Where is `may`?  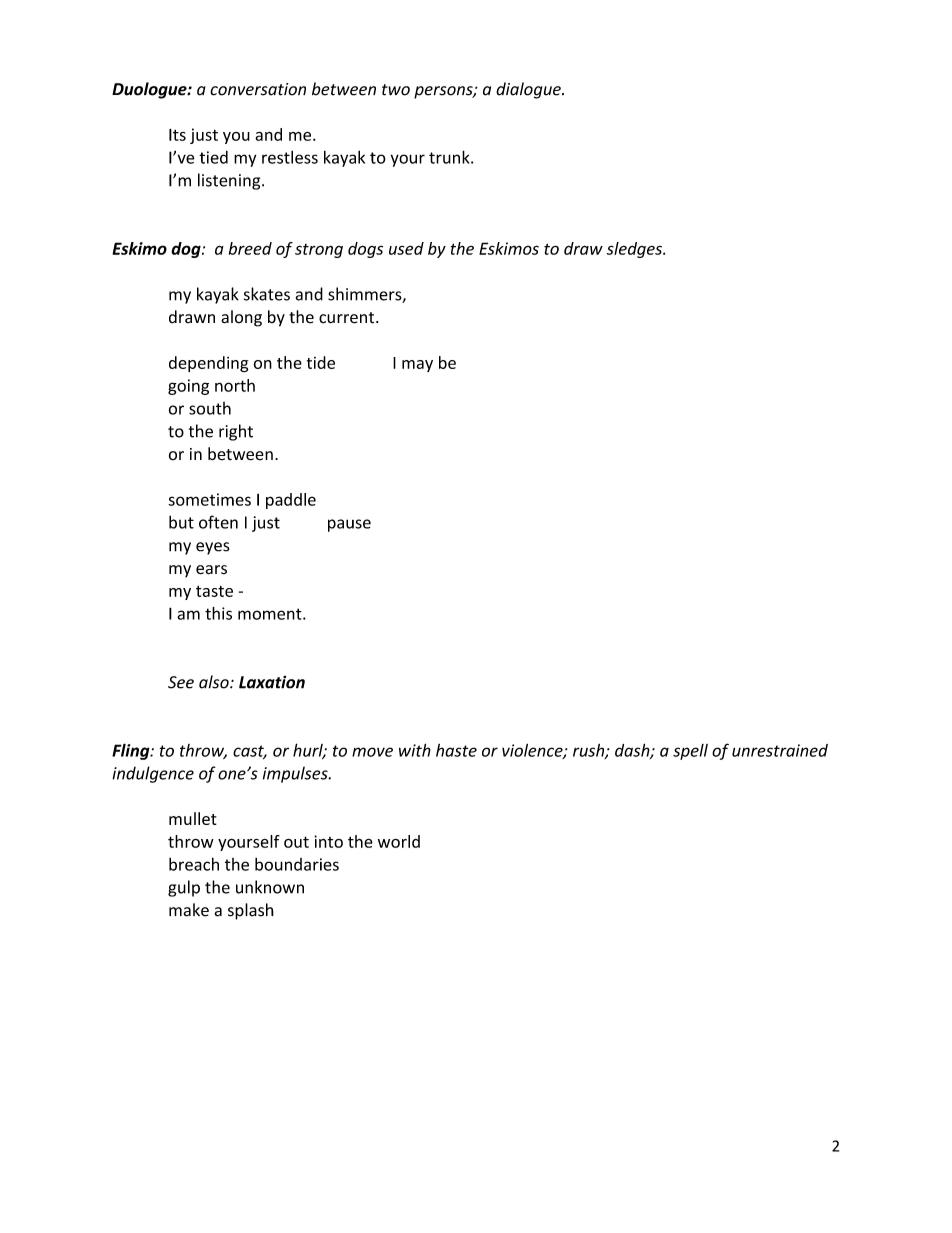 may is located at coordinates (417, 366).
